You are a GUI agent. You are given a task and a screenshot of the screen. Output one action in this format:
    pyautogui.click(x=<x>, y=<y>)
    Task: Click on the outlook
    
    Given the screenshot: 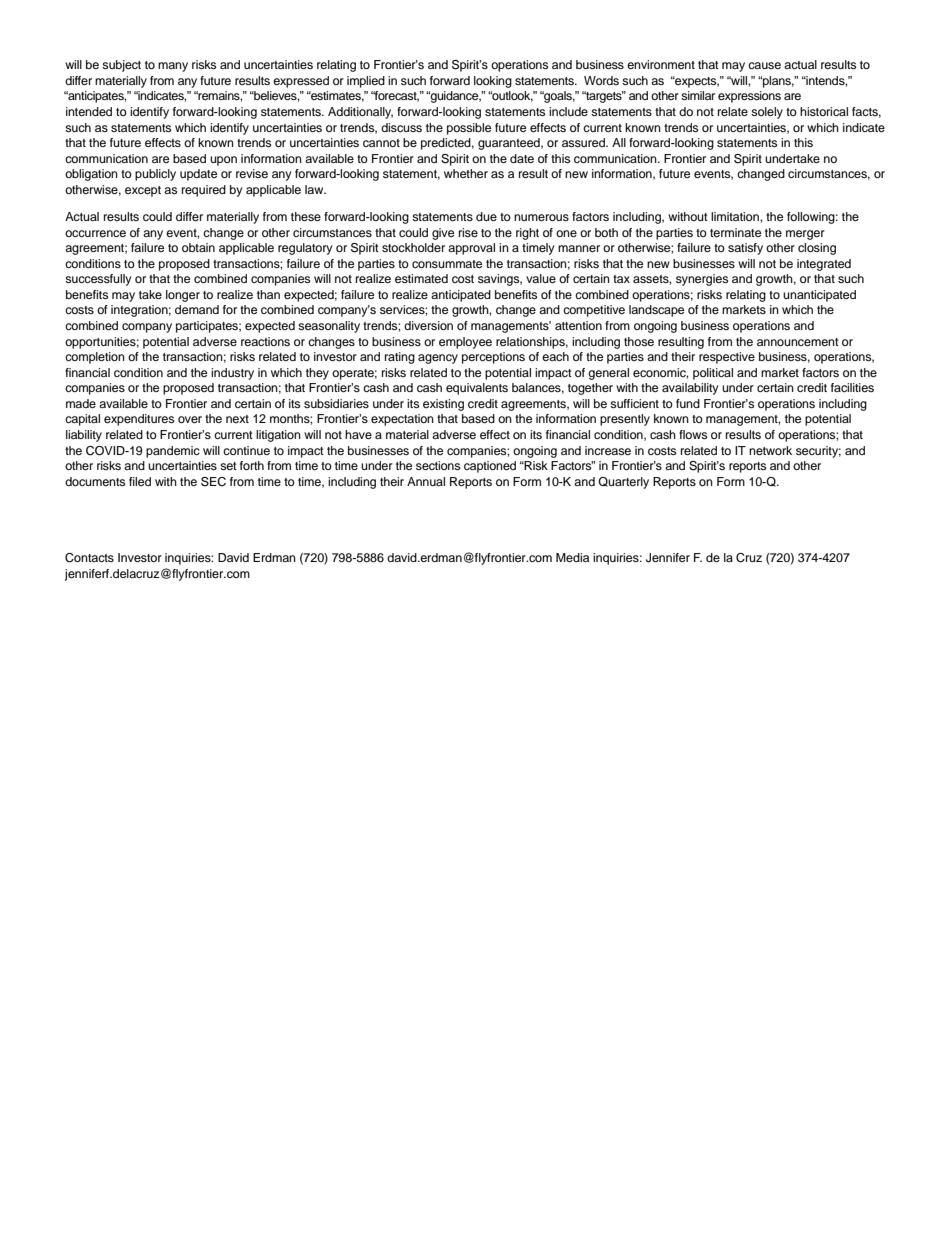 What is the action you would take?
    pyautogui.click(x=511, y=96)
